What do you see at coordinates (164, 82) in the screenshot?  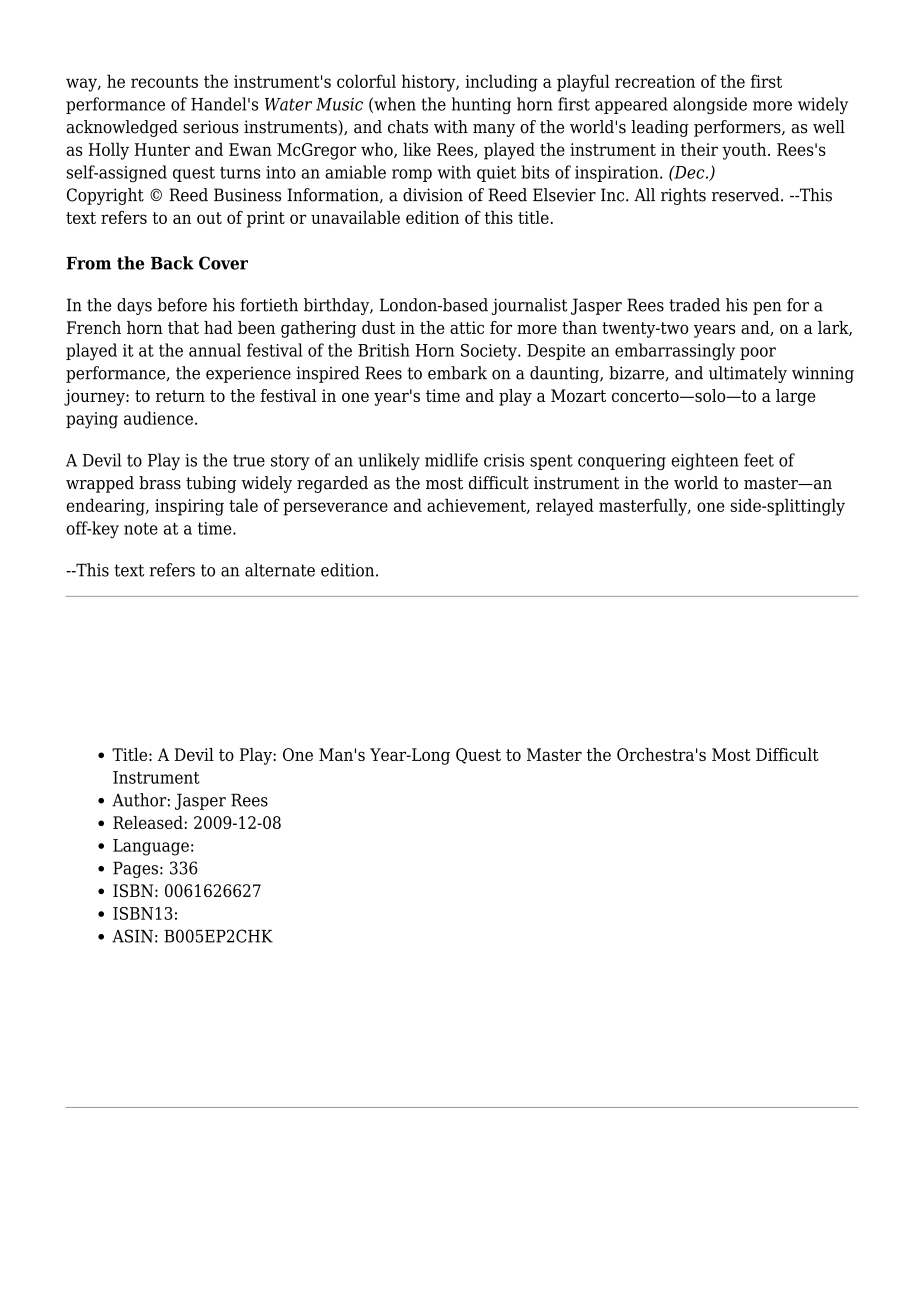 I see `recounts` at bounding box center [164, 82].
